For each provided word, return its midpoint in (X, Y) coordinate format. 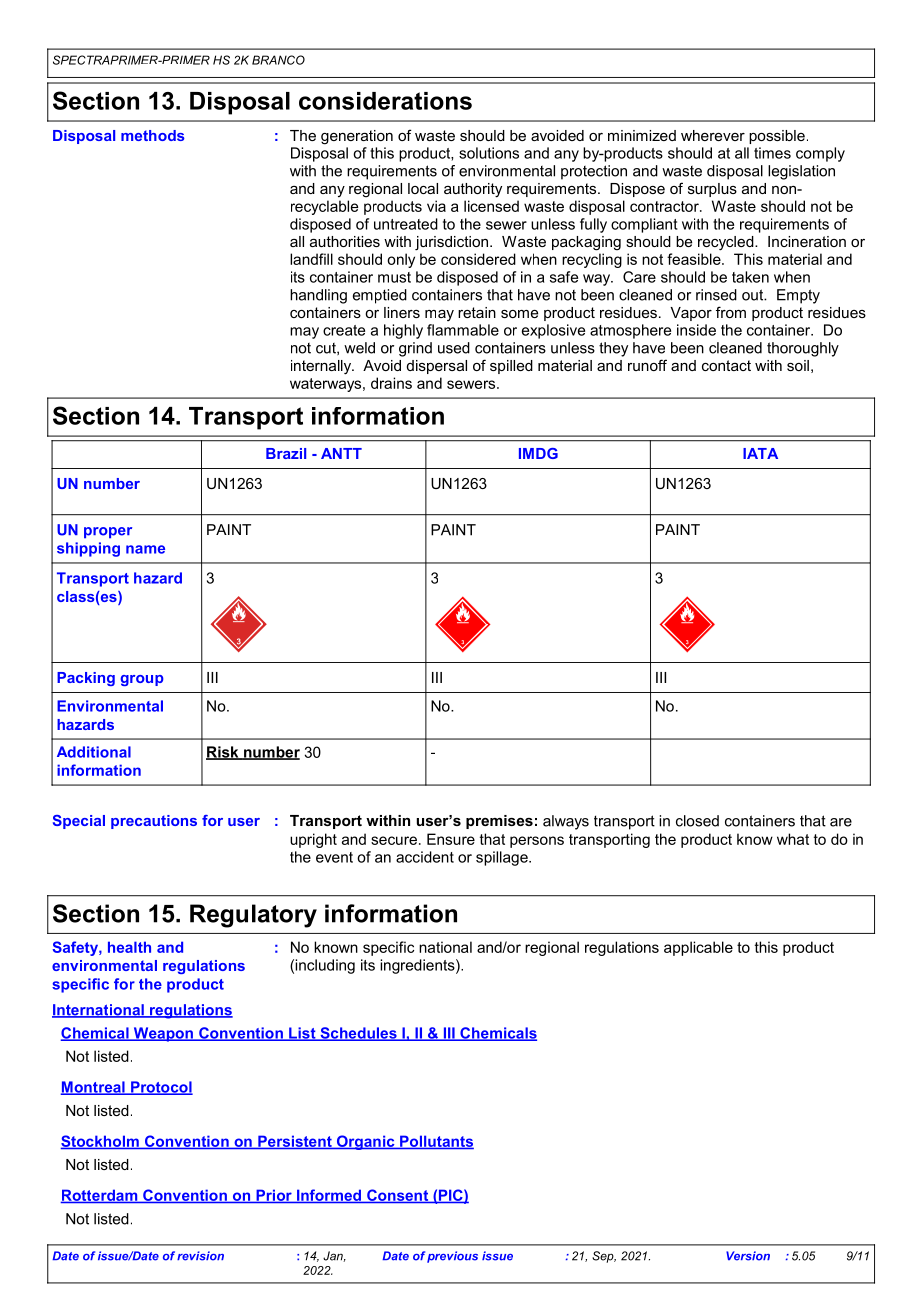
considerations (385, 101)
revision (200, 1256)
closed (697, 821)
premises (499, 822)
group (142, 680)
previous (452, 1257)
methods (153, 135)
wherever (713, 135)
